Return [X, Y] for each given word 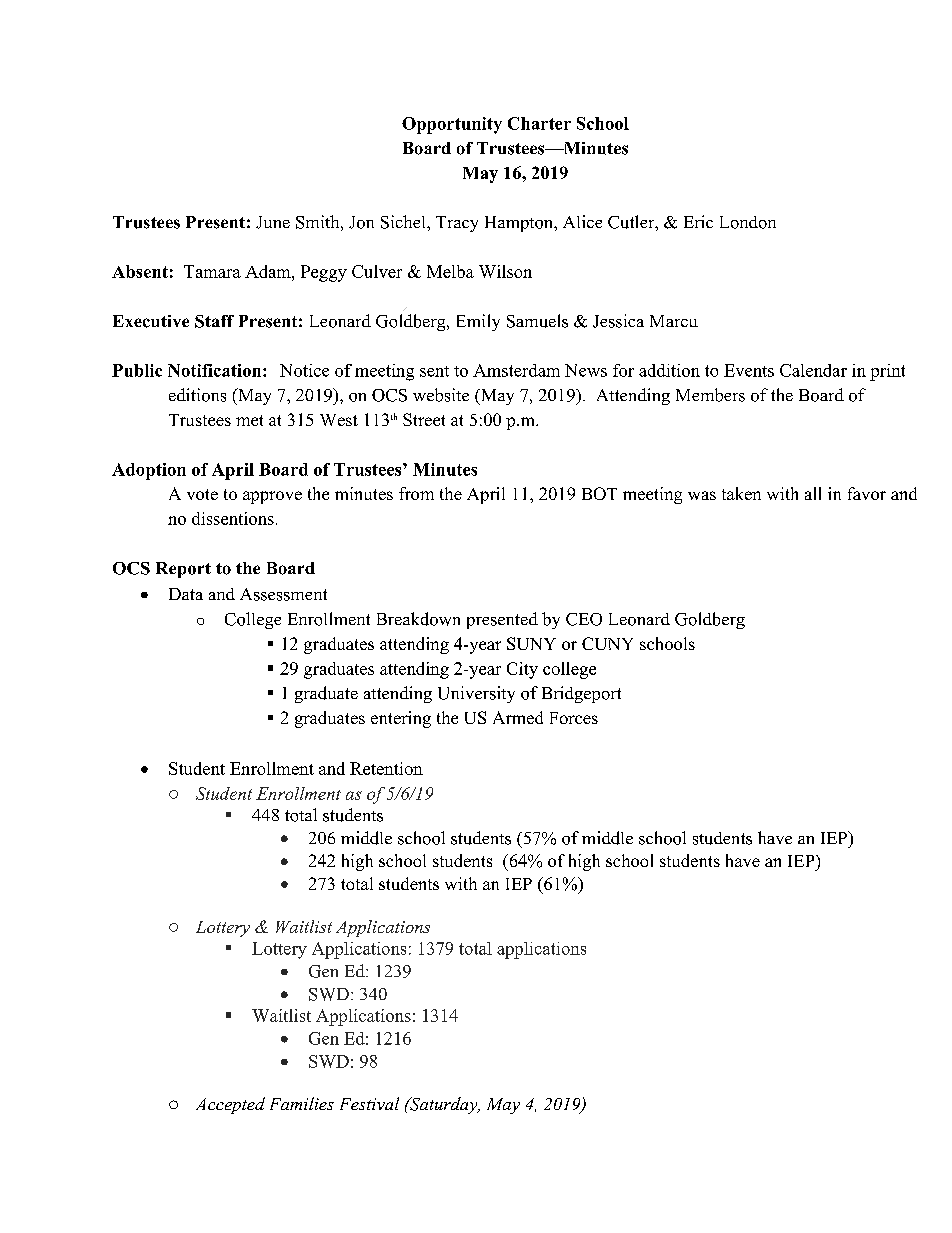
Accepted [230, 1105]
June [273, 222]
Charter [539, 123]
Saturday [443, 1105]
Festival [369, 1103]
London [748, 222]
